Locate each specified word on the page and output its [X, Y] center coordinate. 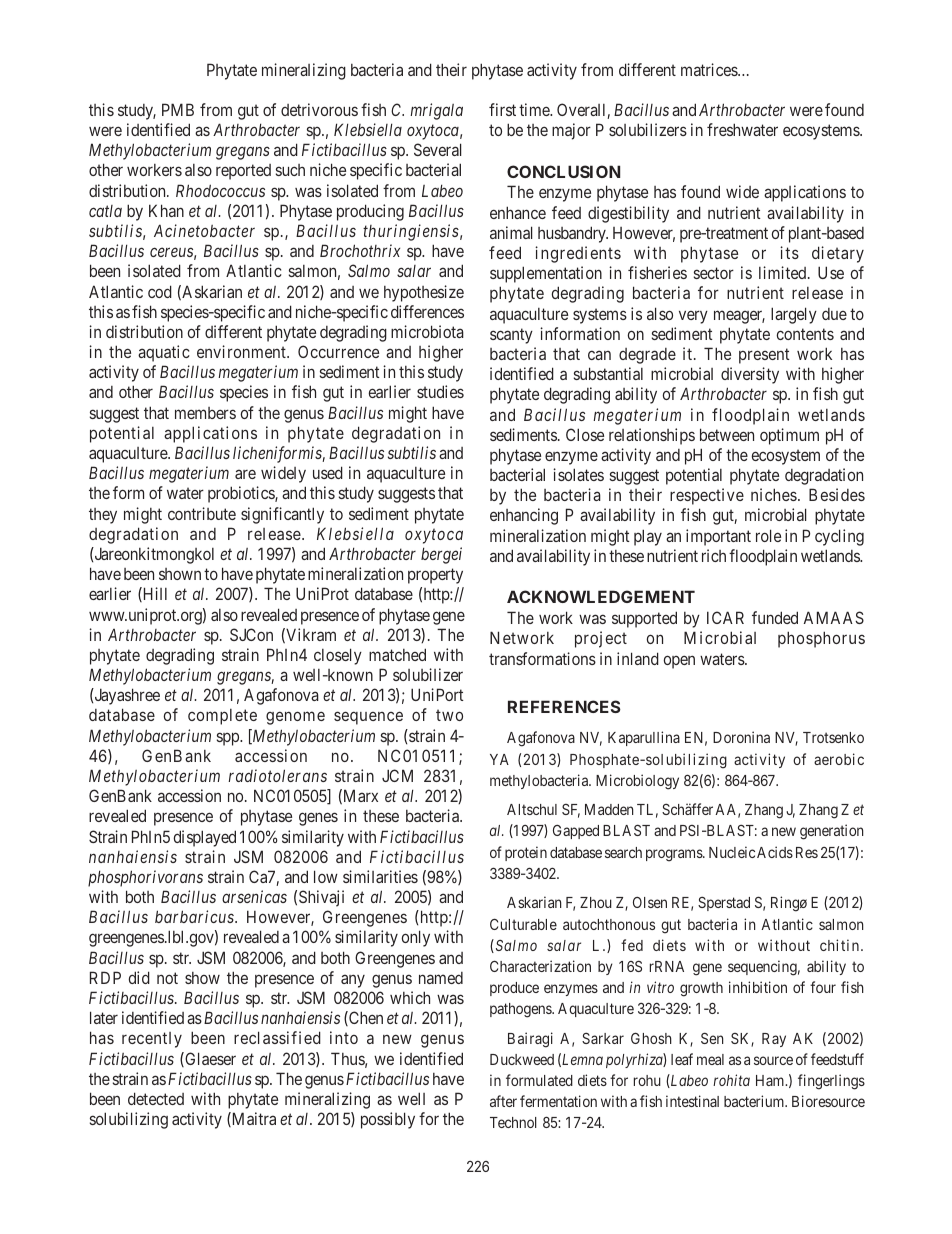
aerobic [839, 759]
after [503, 1101]
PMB [178, 109]
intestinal [692, 1101]
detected [156, 1098]
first [502, 109]
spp [229, 739]
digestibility [628, 214]
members [205, 413]
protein [526, 853]
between [727, 434]
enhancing [524, 516]
